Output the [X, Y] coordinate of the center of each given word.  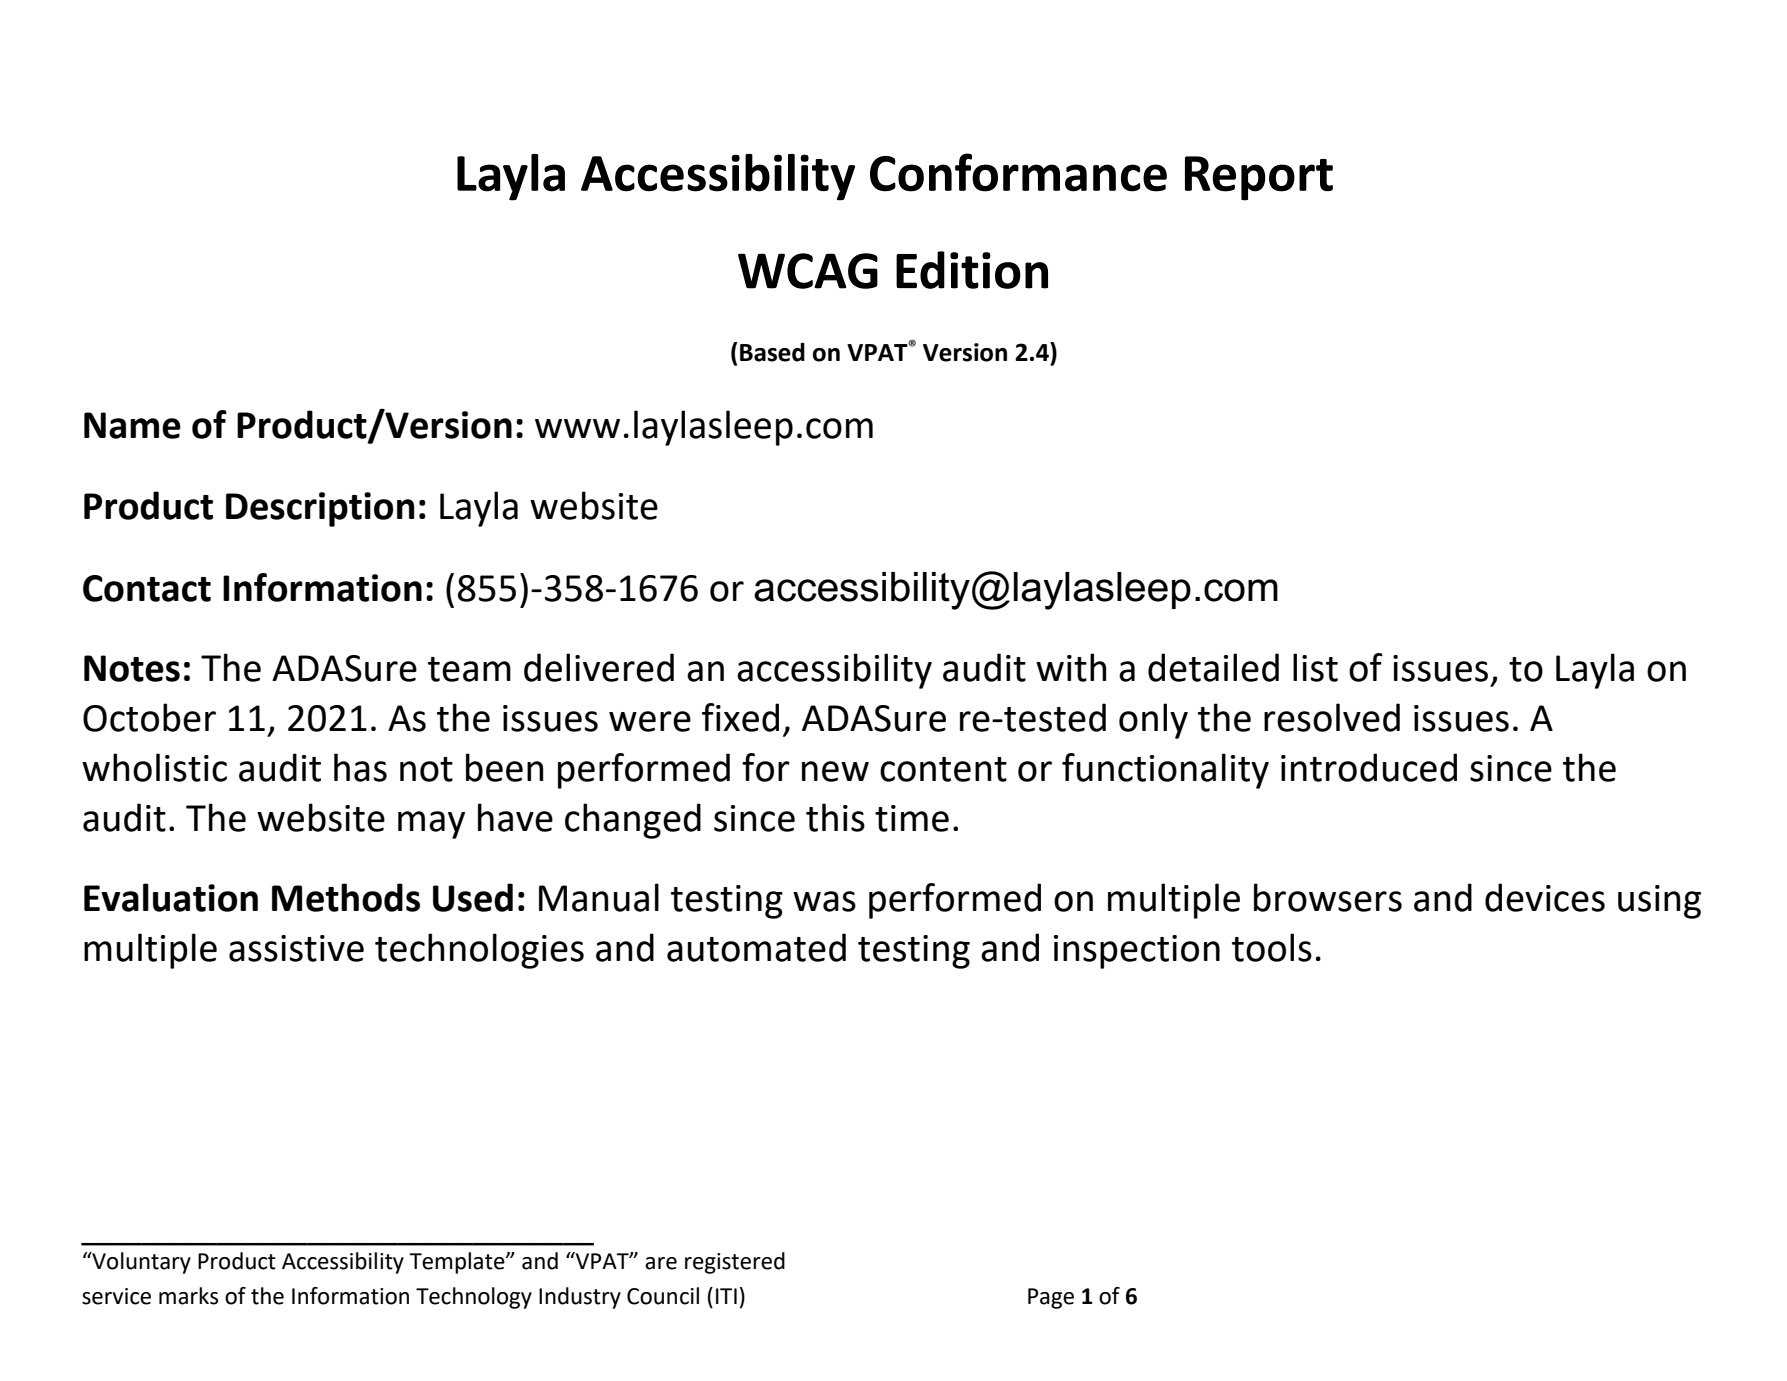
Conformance [1018, 172]
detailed [1213, 667]
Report [1259, 178]
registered [735, 1263]
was [824, 901]
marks [188, 1296]
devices [1545, 897]
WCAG [808, 271]
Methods [346, 897]
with [1071, 667]
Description [320, 509]
